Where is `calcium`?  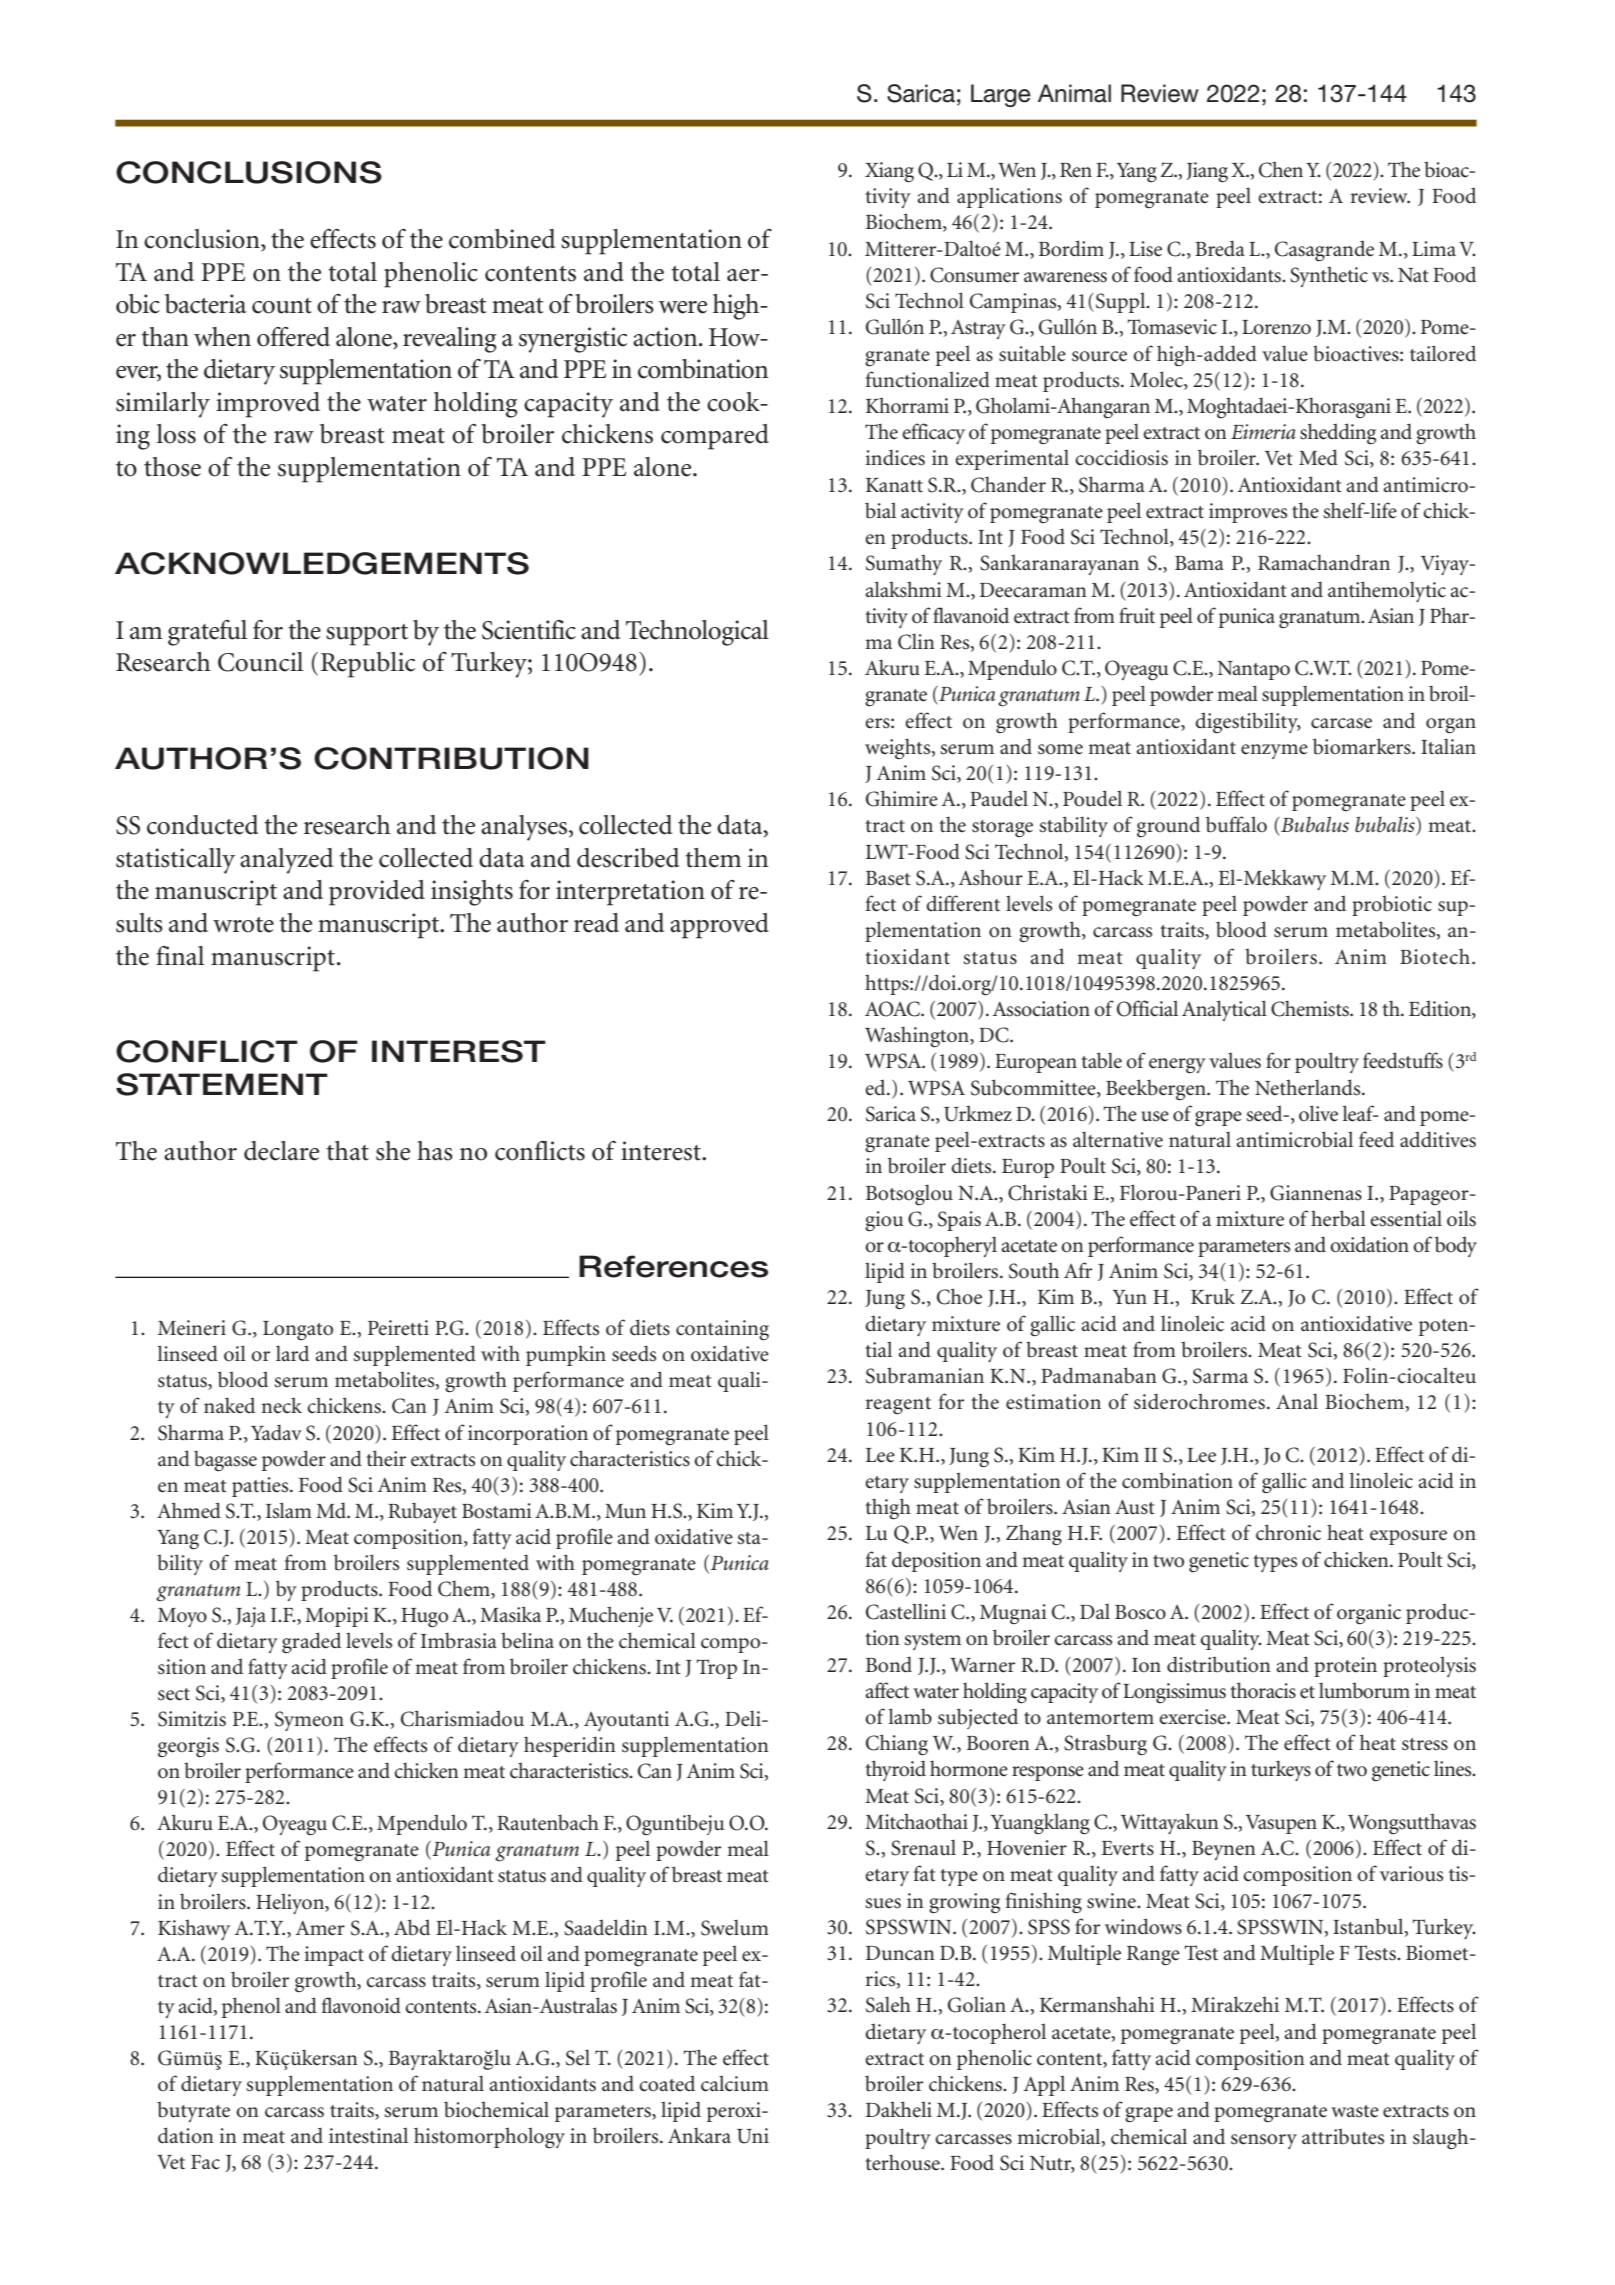
calcium is located at coordinates (735, 2083).
